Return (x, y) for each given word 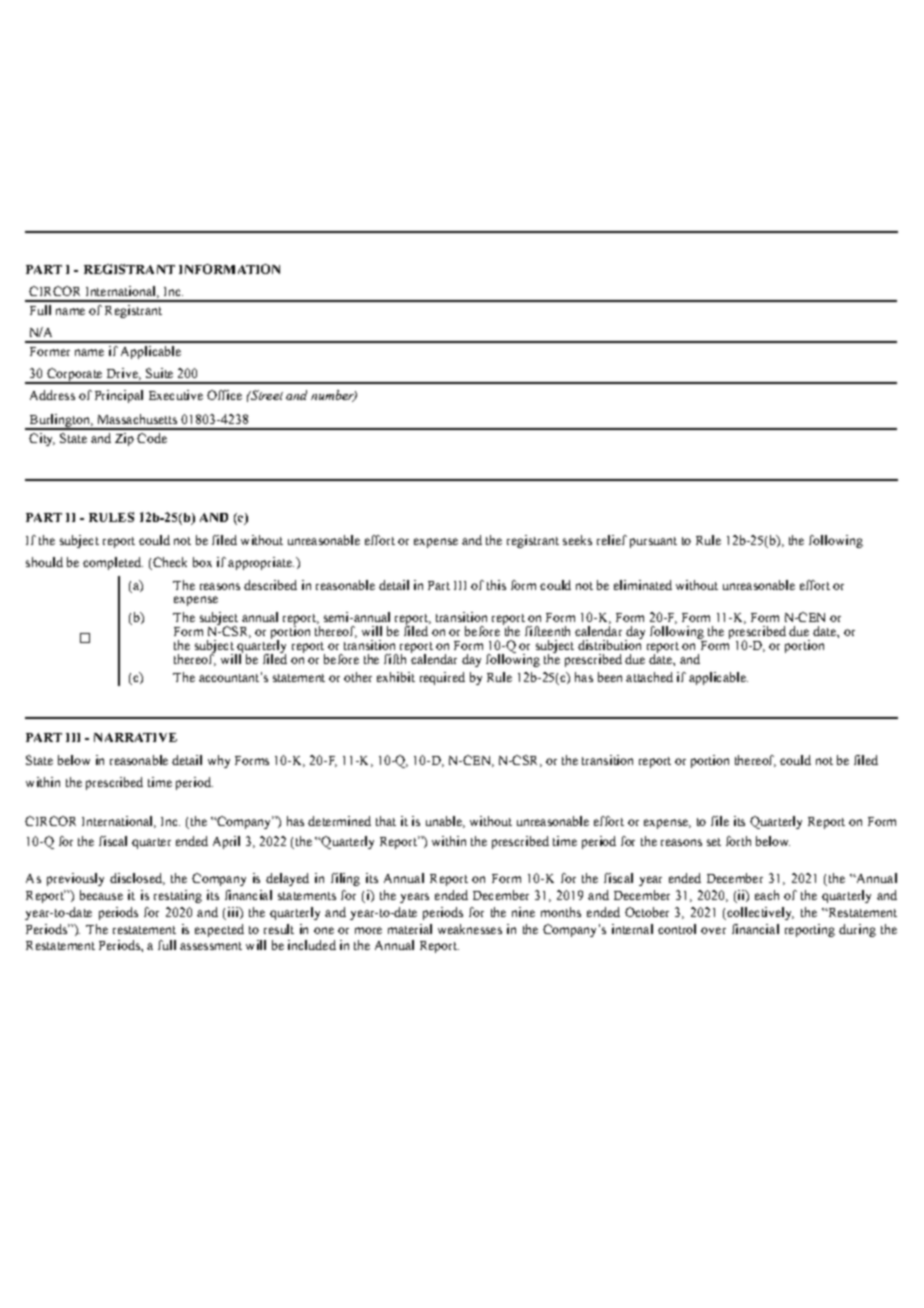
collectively (759, 913)
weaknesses (470, 929)
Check (170, 562)
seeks (577, 540)
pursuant (653, 542)
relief (612, 540)
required (442, 678)
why (219, 761)
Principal (119, 396)
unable (445, 822)
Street (265, 395)
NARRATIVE (135, 737)
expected (219, 930)
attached (649, 677)
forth (738, 841)
